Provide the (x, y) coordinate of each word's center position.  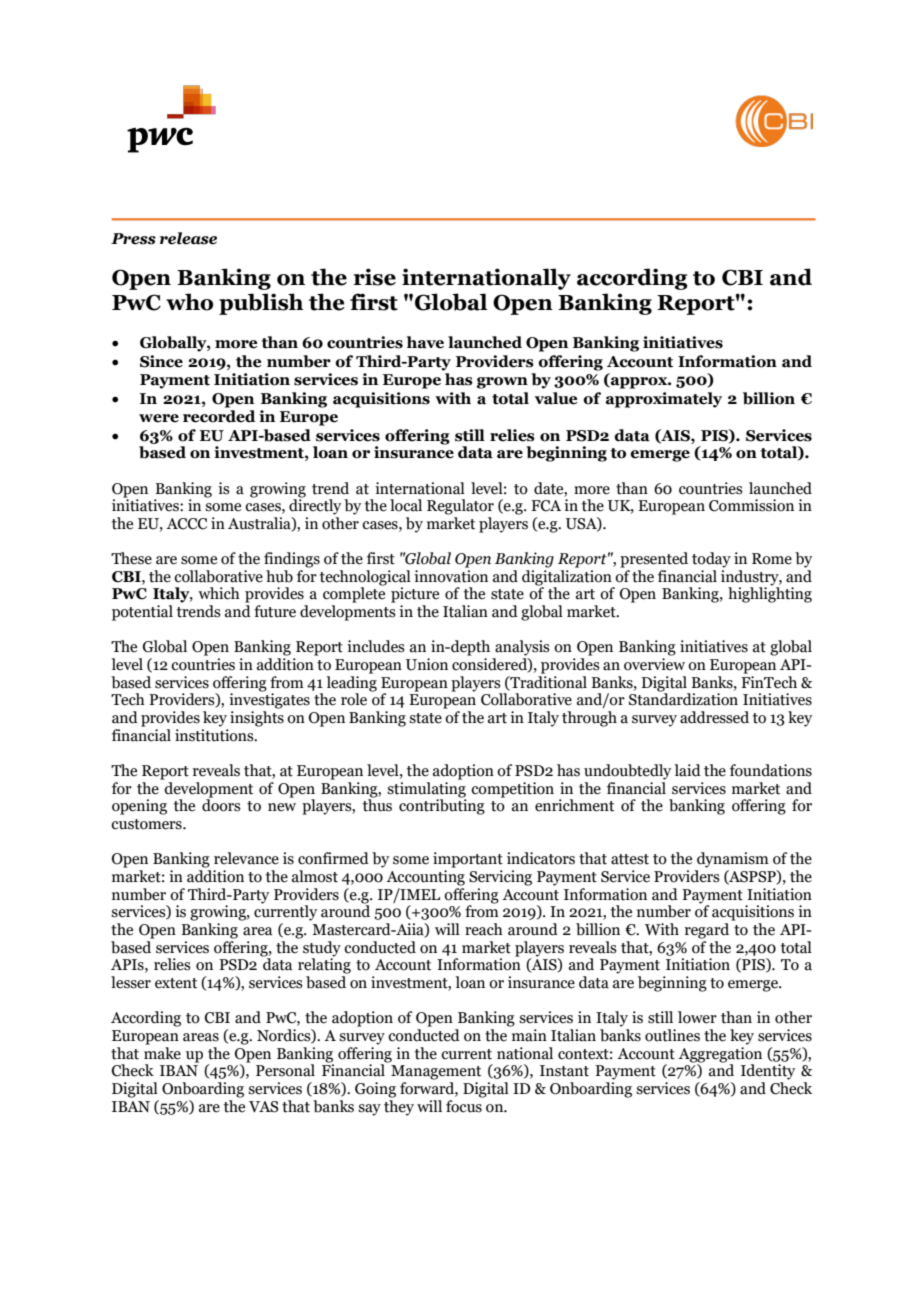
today (711, 560)
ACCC (186, 524)
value (556, 398)
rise (375, 277)
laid (688, 770)
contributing (442, 806)
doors (221, 804)
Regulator (460, 507)
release (188, 238)
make (162, 1052)
